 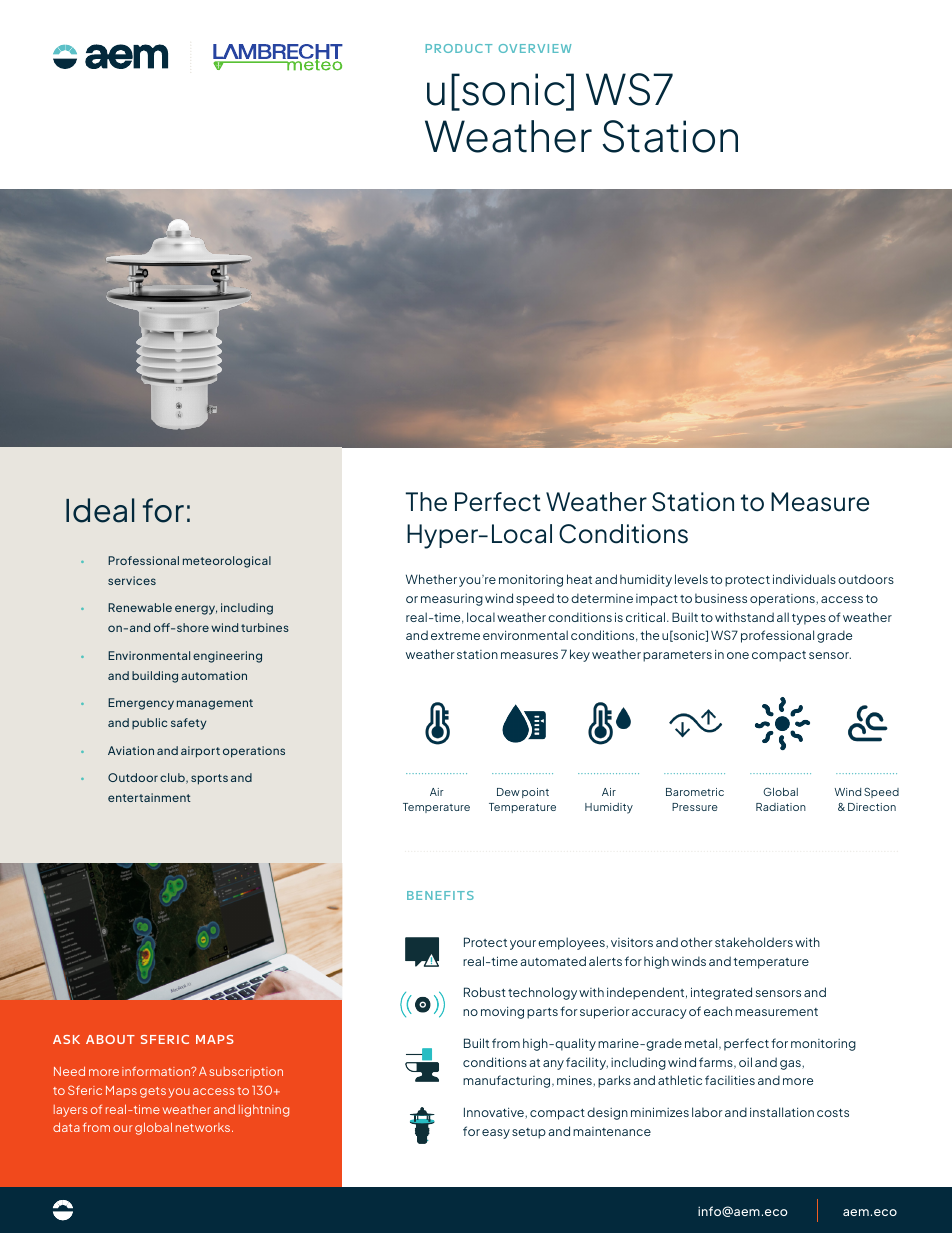 What do you see at coordinates (804, 579) in the screenshot?
I see `individuals` at bounding box center [804, 579].
